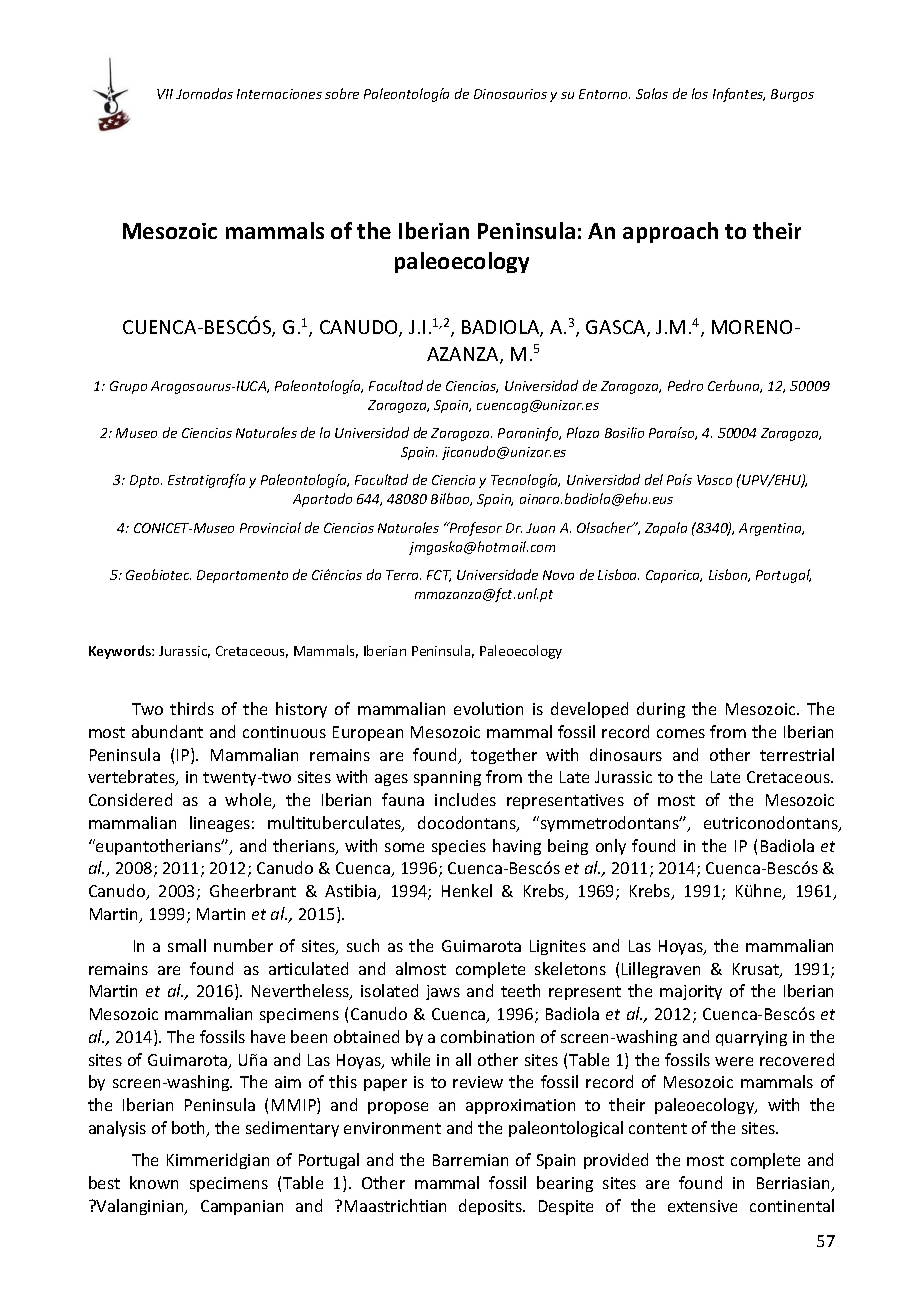 Image resolution: width=924 pixels, height=1308 pixels. I want to click on los, so click(700, 93).
